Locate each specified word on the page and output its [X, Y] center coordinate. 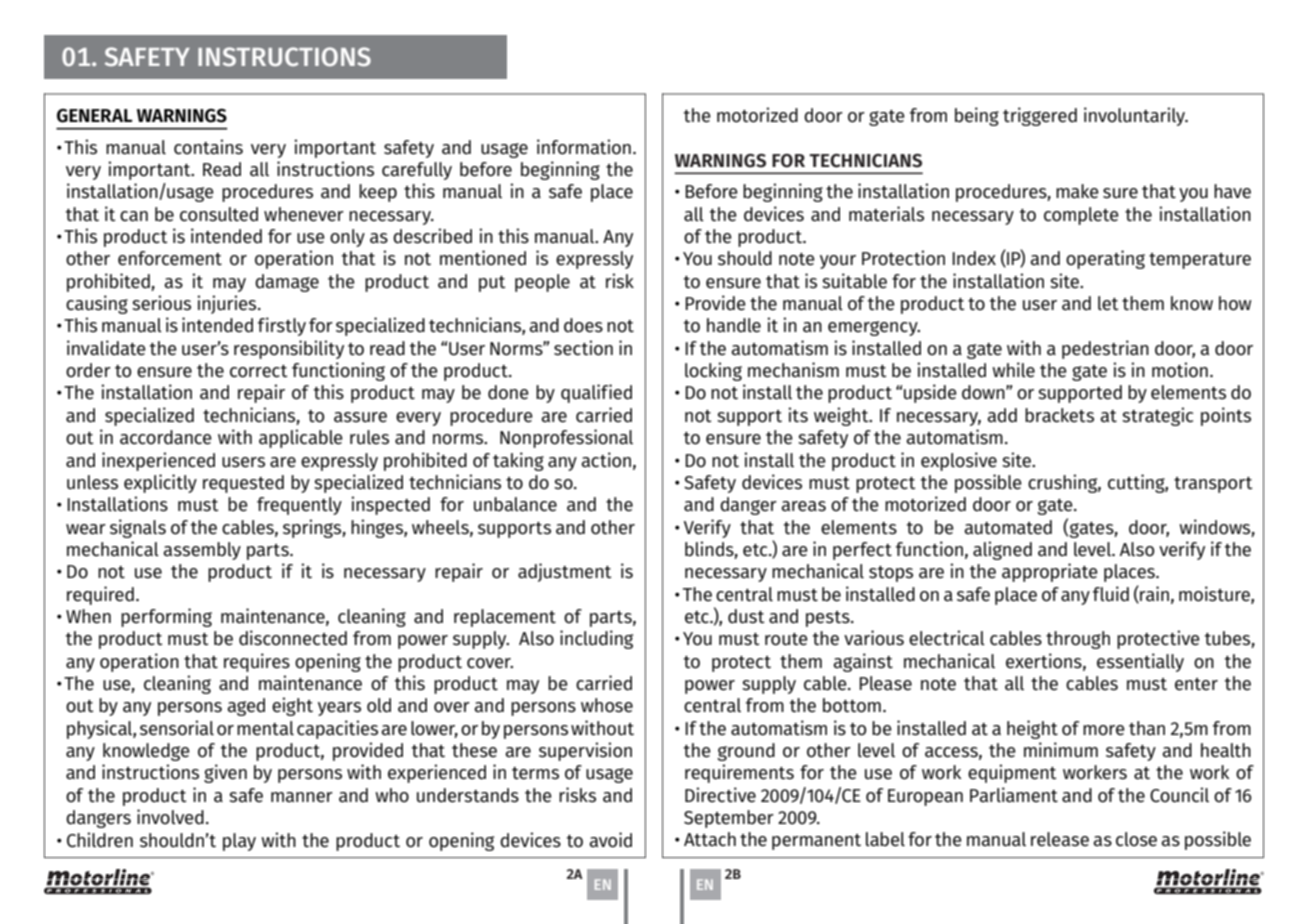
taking [518, 461]
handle [734, 325]
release [1060, 839]
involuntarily [1136, 116]
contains [208, 147]
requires [257, 662]
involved [170, 817]
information [584, 147]
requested [243, 484]
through [1078, 640]
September [729, 819]
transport [1213, 485]
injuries [228, 304]
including [596, 639]
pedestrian [1105, 349]
